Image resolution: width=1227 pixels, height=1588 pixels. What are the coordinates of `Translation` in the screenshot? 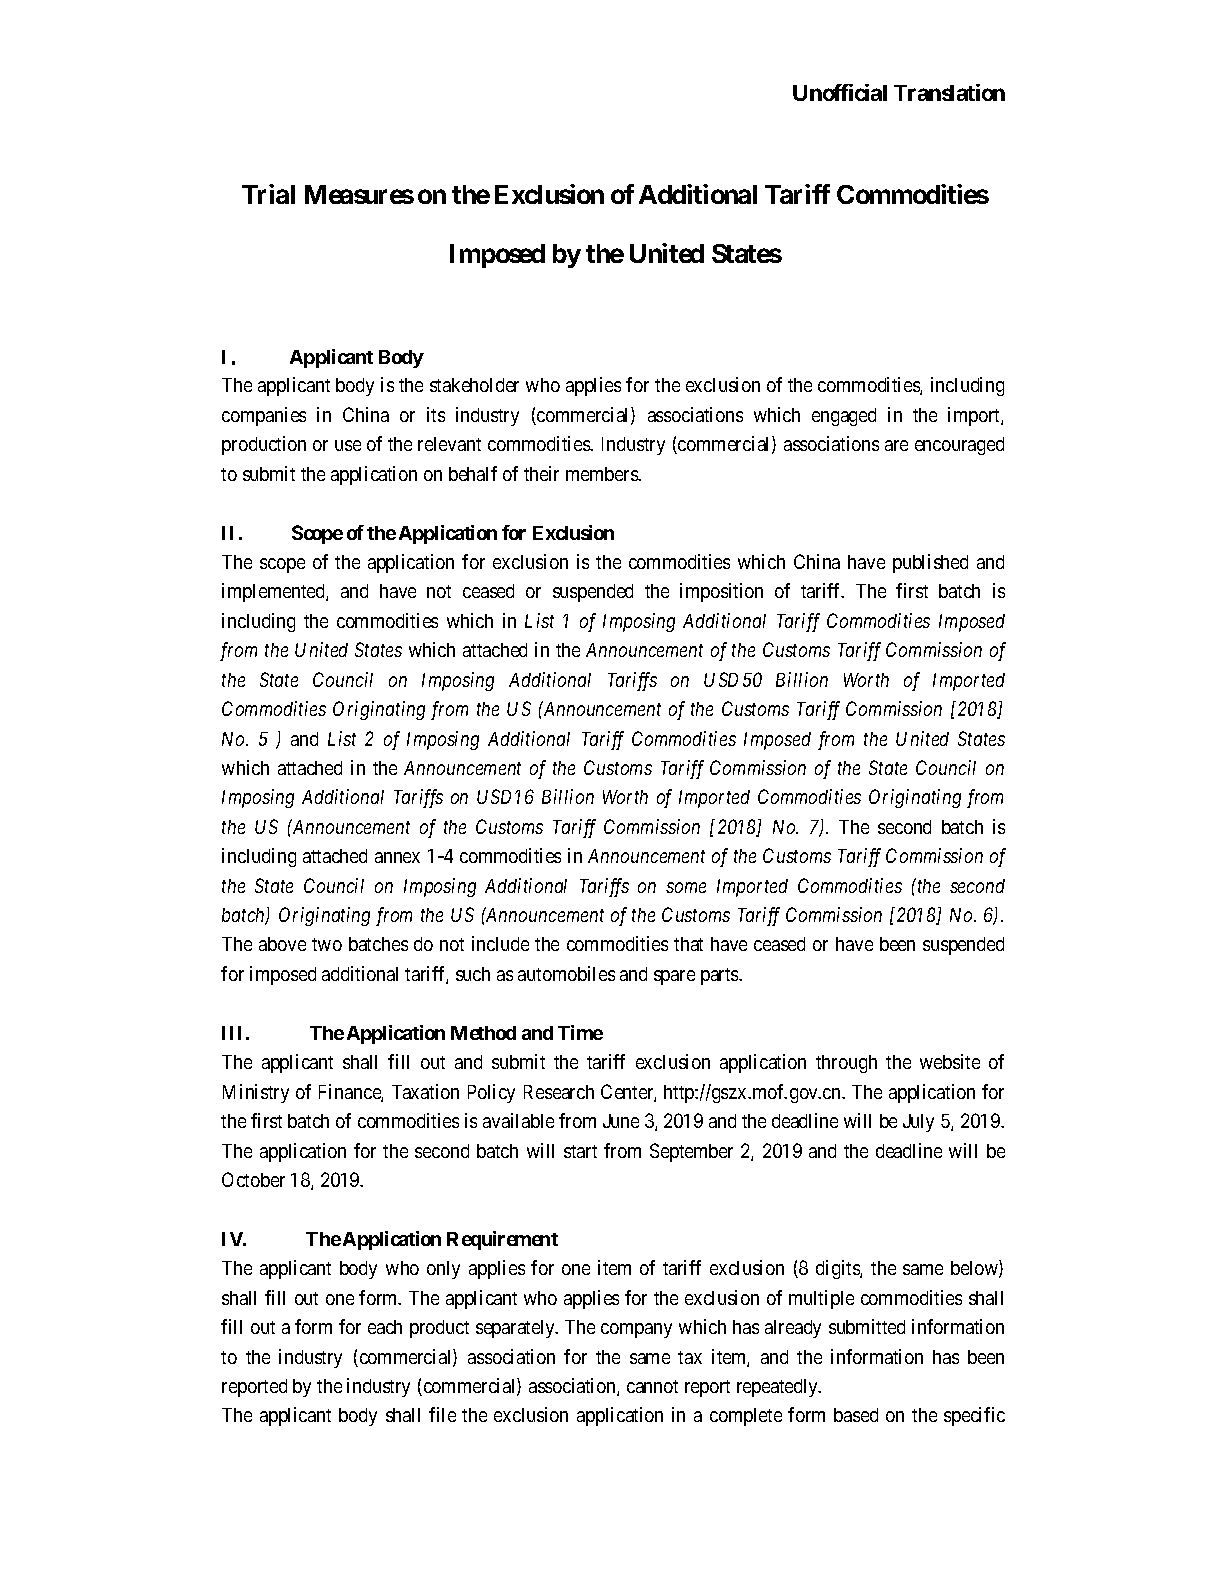 It's located at (949, 92).
